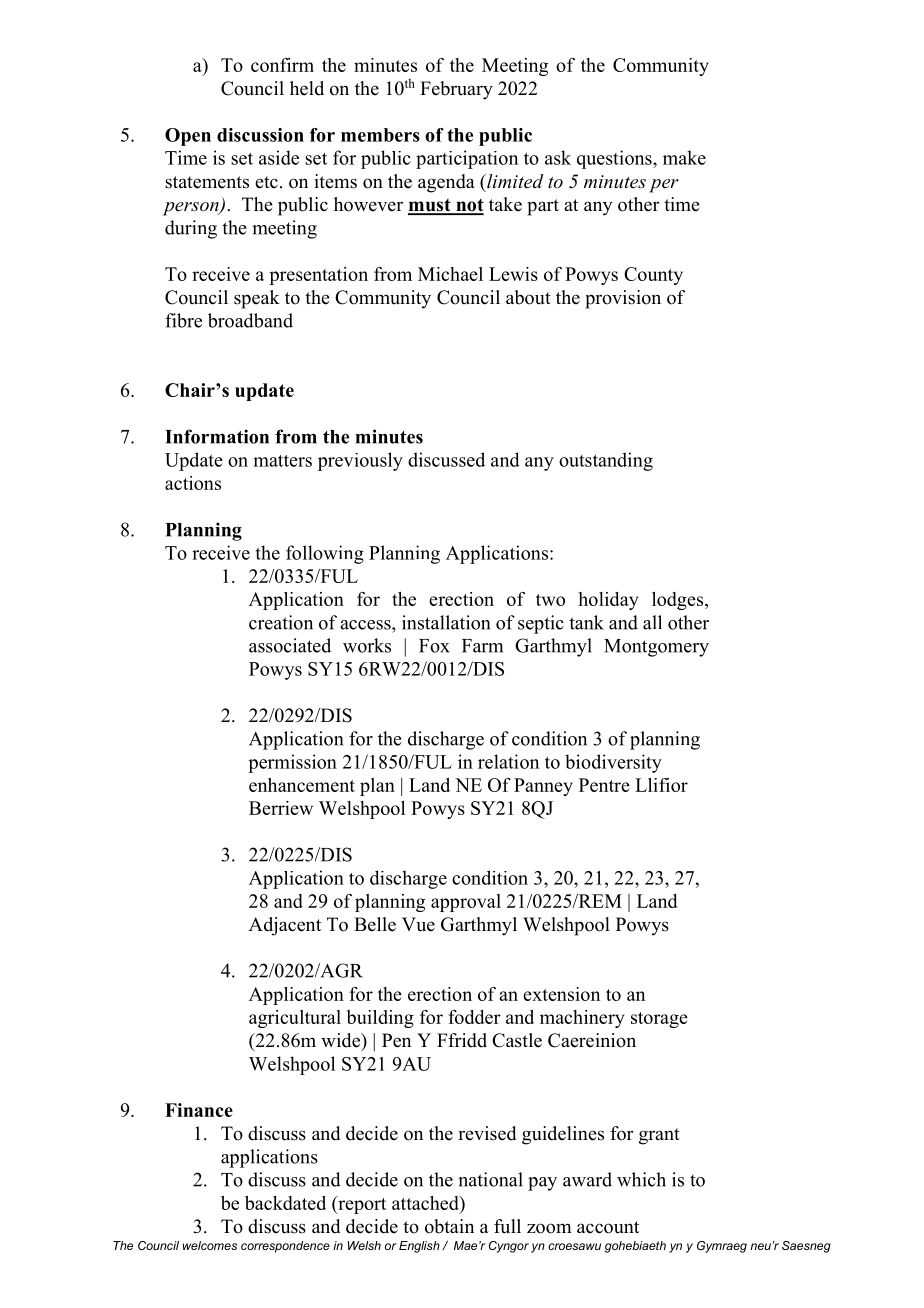 The height and width of the image is (1308, 924). What do you see at coordinates (615, 159) in the image?
I see `questions` at bounding box center [615, 159].
